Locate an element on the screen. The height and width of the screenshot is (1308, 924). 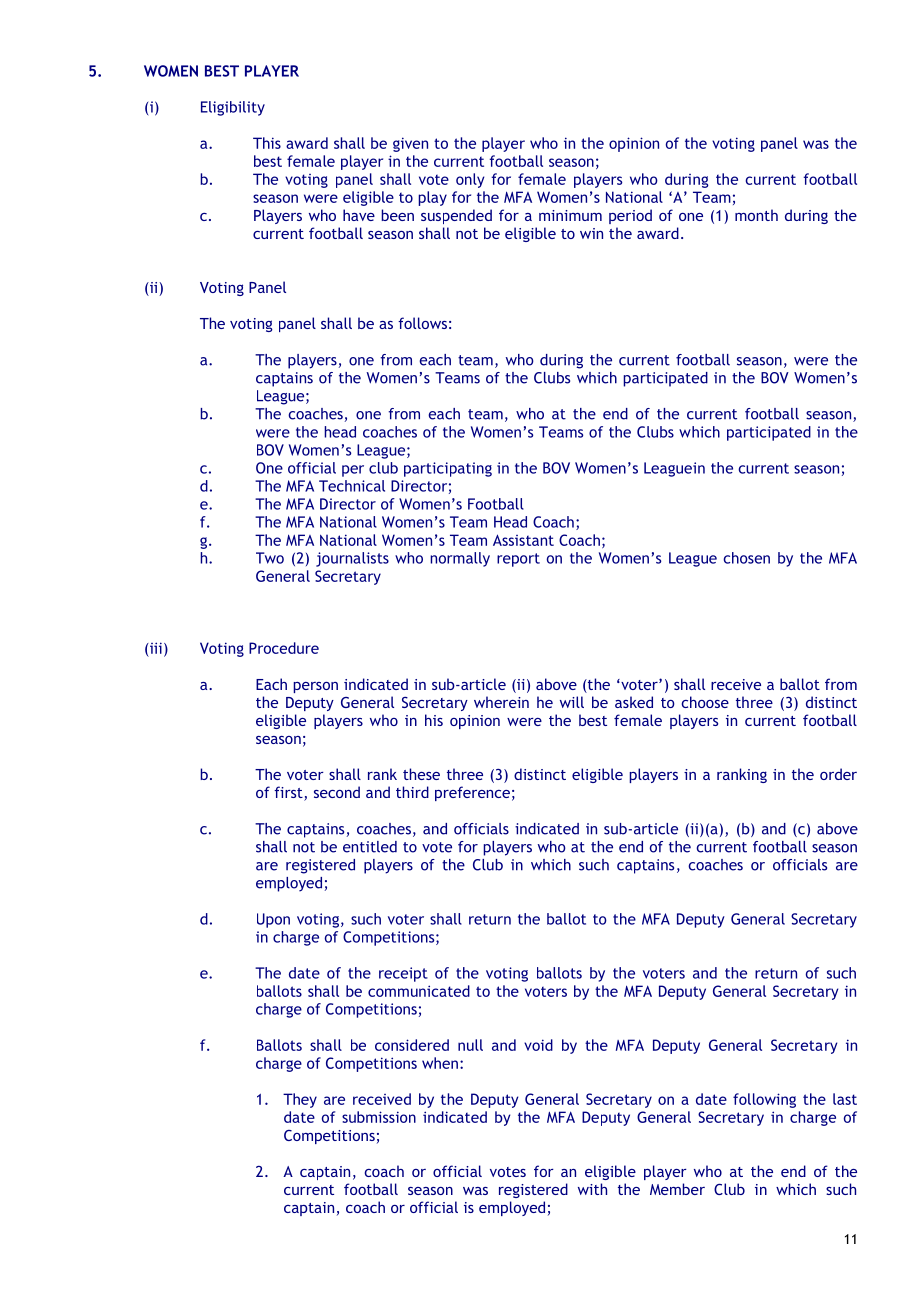
wherein is located at coordinates (501, 702).
